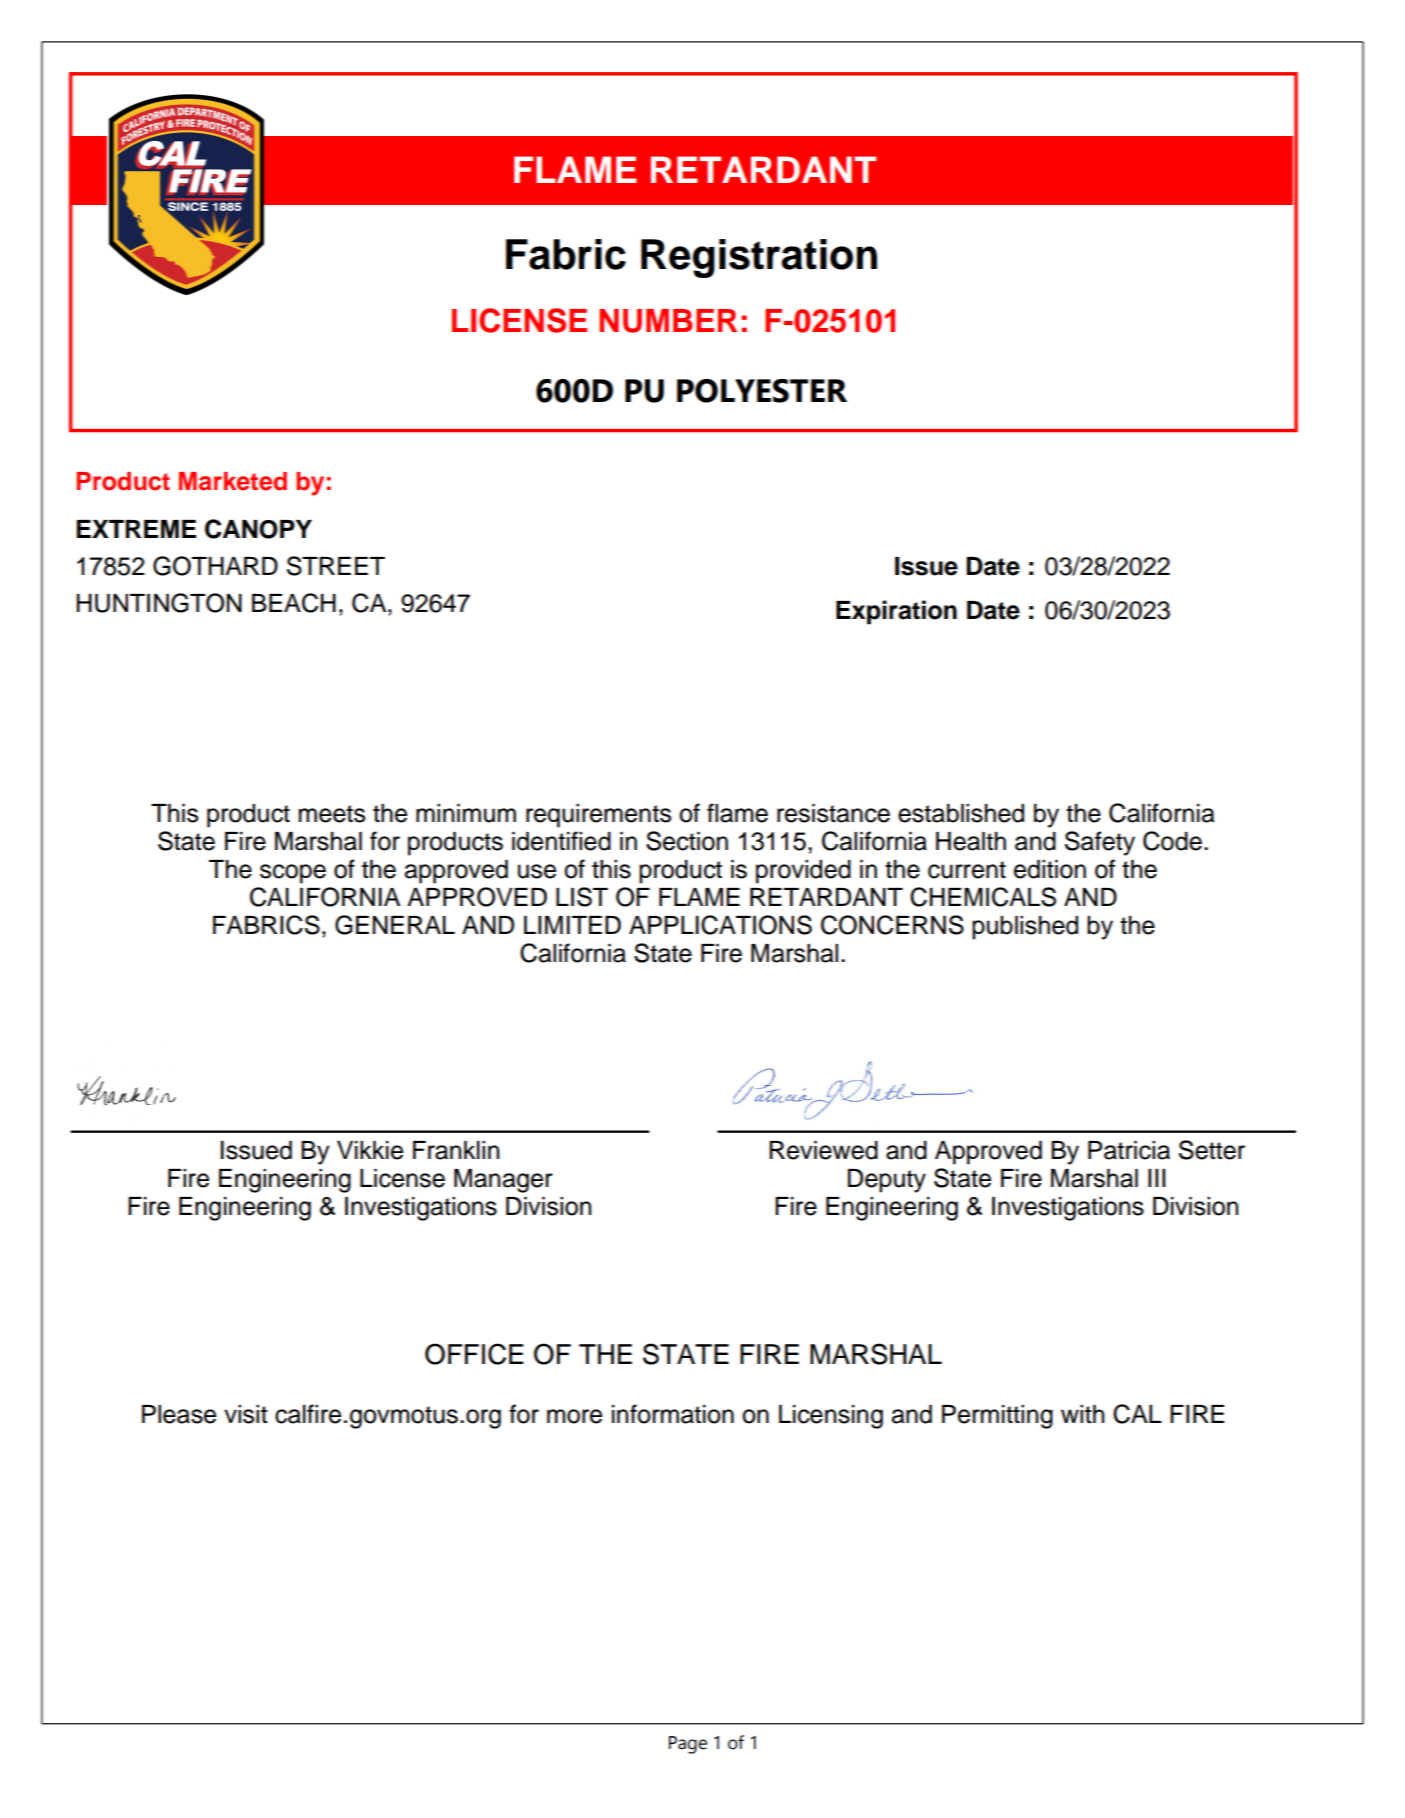 This screenshot has height=1818, width=1405. What do you see at coordinates (246, 1414) in the screenshot?
I see `visit` at bounding box center [246, 1414].
